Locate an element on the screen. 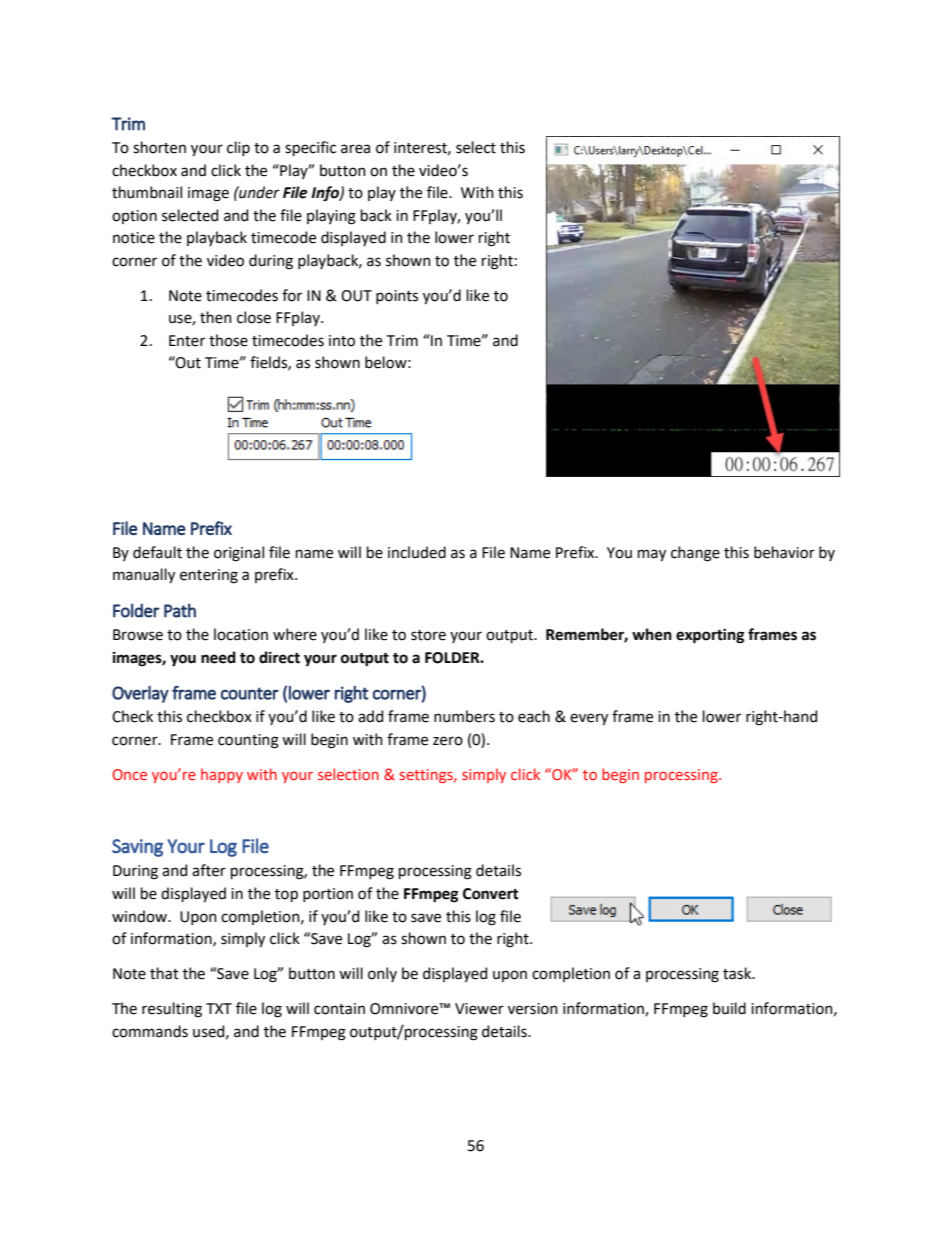 The height and width of the screenshot is (1233, 952). included is located at coordinates (417, 552).
